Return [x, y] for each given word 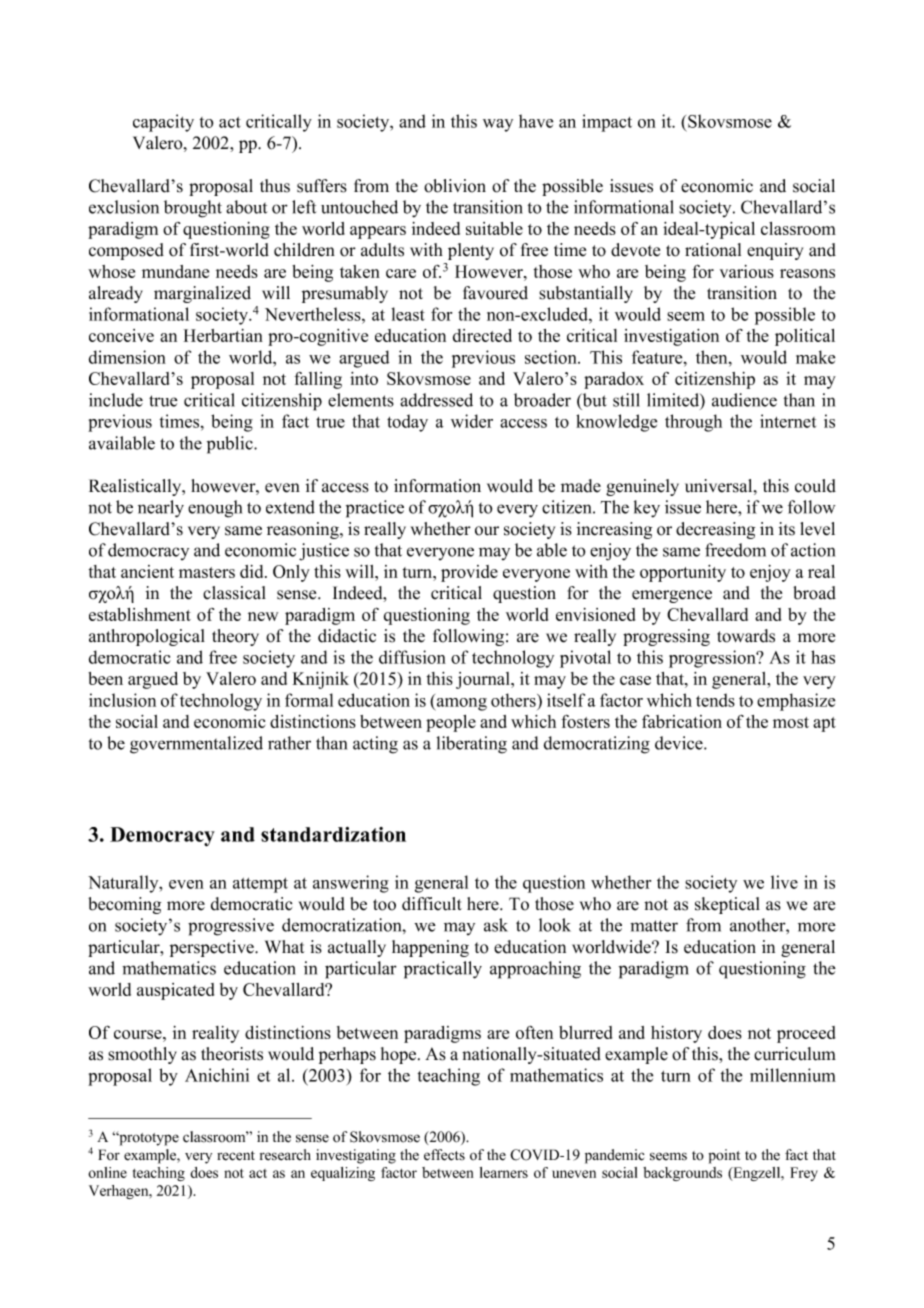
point [724, 1156]
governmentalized [196, 745]
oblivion [455, 186]
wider [472, 421]
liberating [471, 745]
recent [236, 1156]
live [784, 882]
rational [713, 250]
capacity [163, 123]
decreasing [715, 530]
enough [215, 509]
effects [444, 1155]
